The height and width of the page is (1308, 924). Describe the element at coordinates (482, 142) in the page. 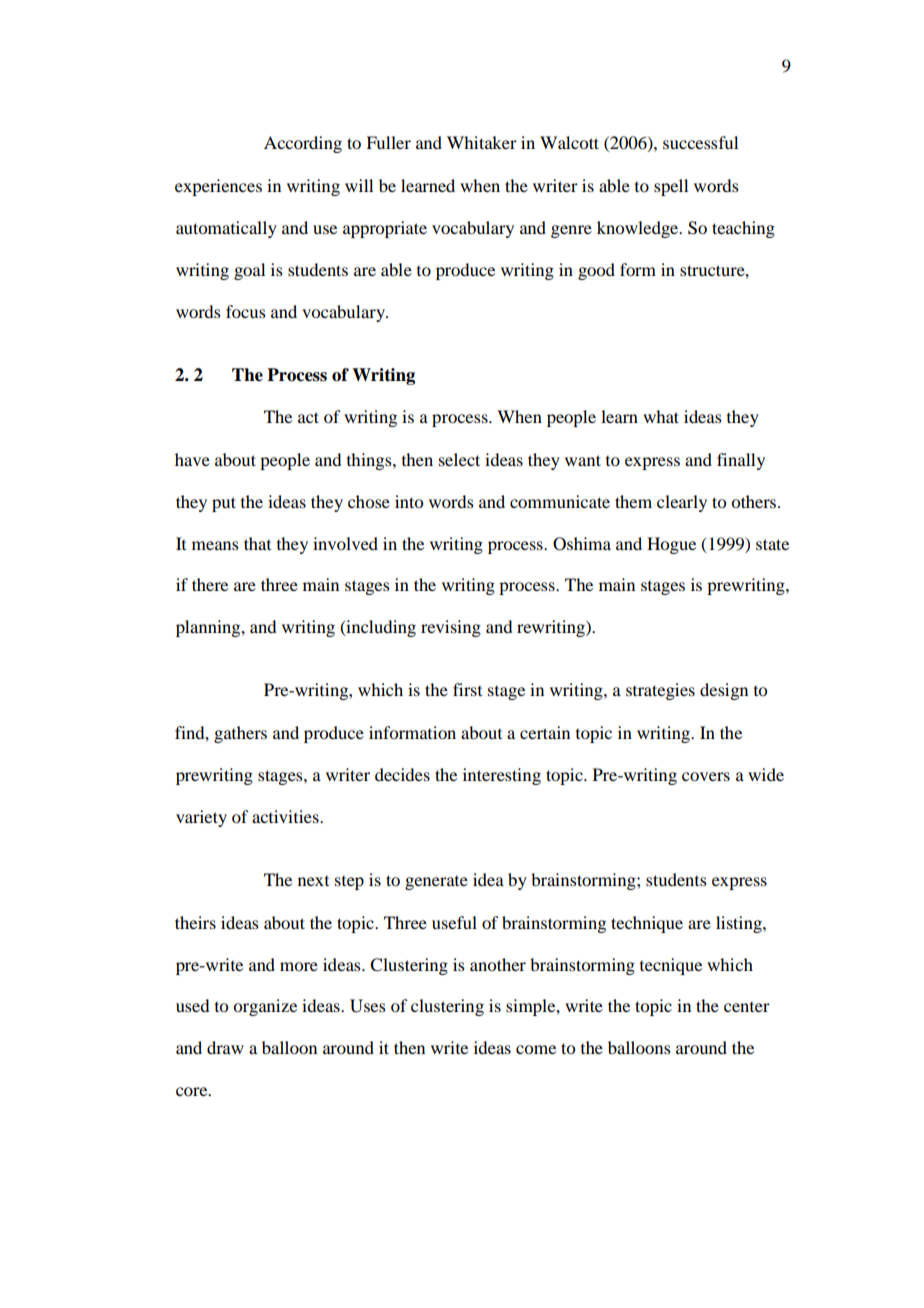

I see `Whitaker` at that location.
